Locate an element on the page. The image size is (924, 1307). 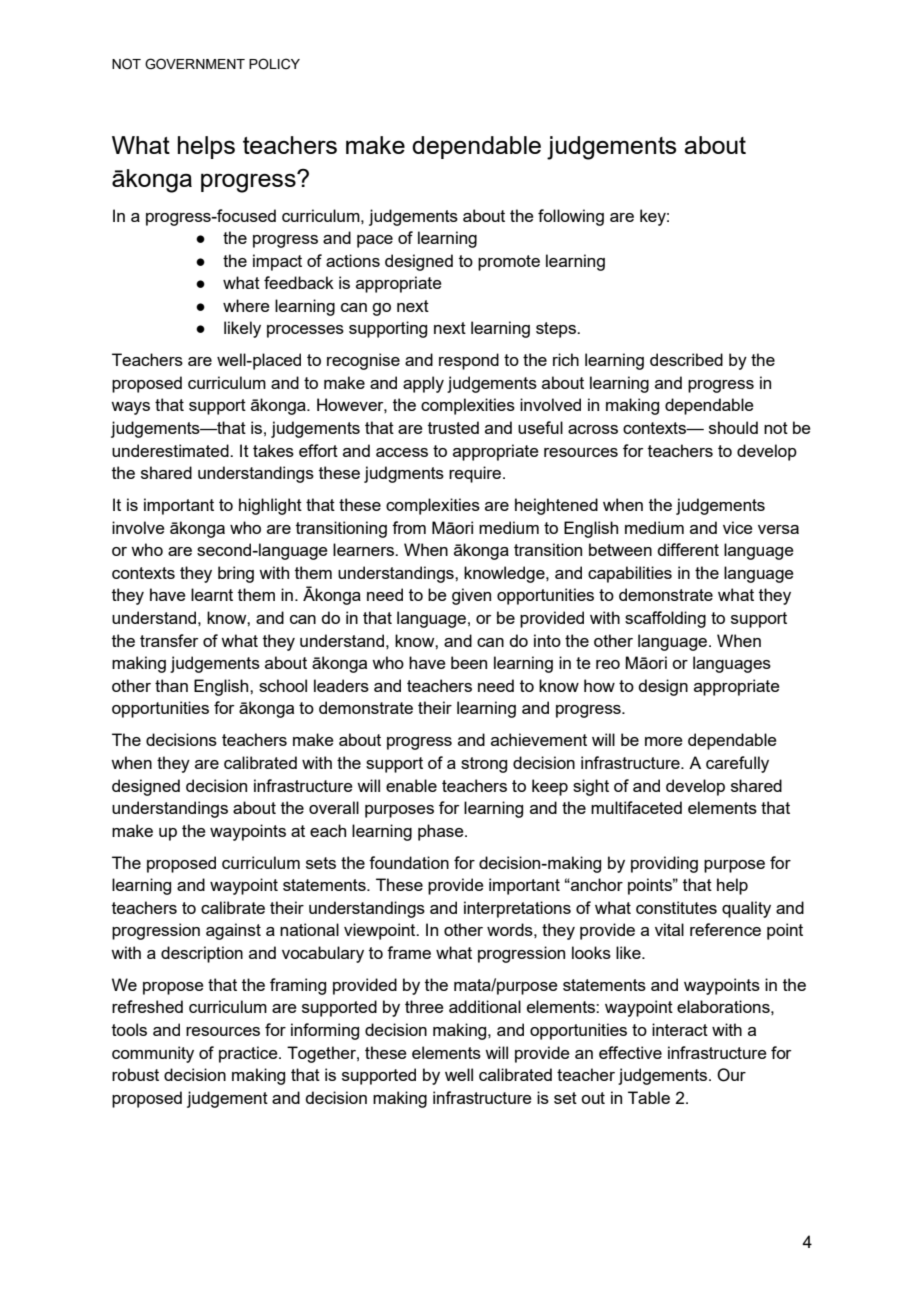
described is located at coordinates (686, 359).
